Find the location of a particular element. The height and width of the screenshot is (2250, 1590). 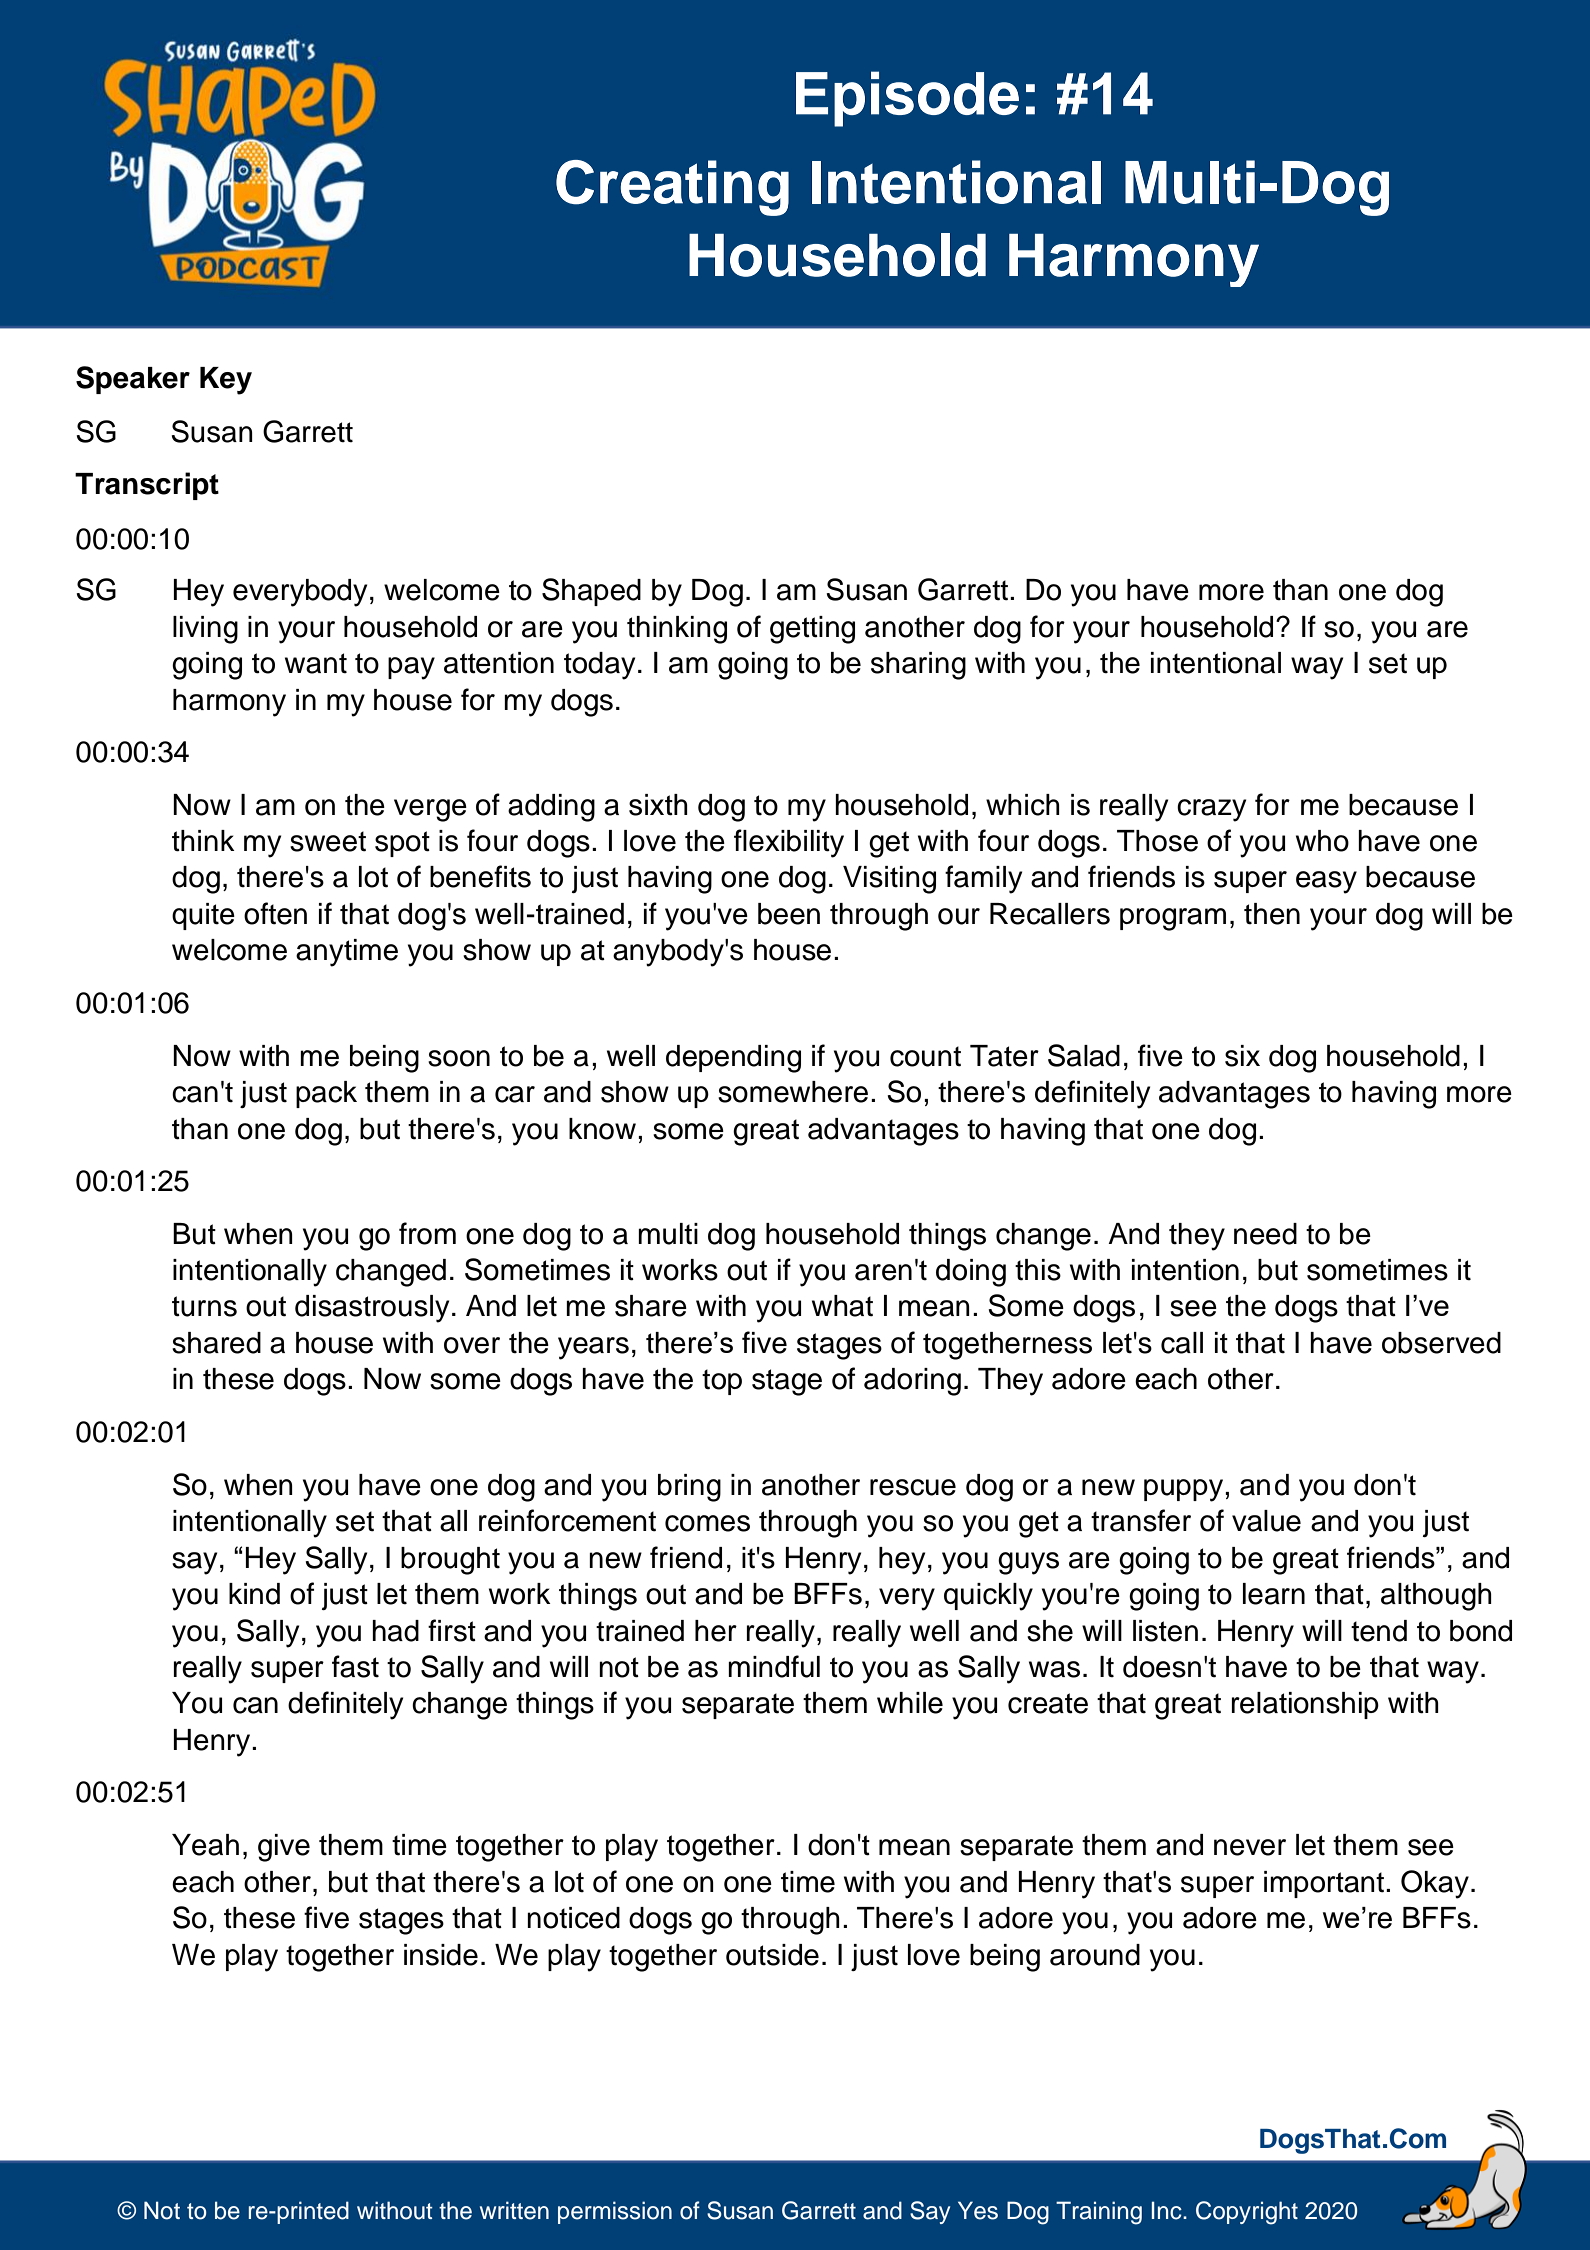

sweet is located at coordinates (328, 841).
